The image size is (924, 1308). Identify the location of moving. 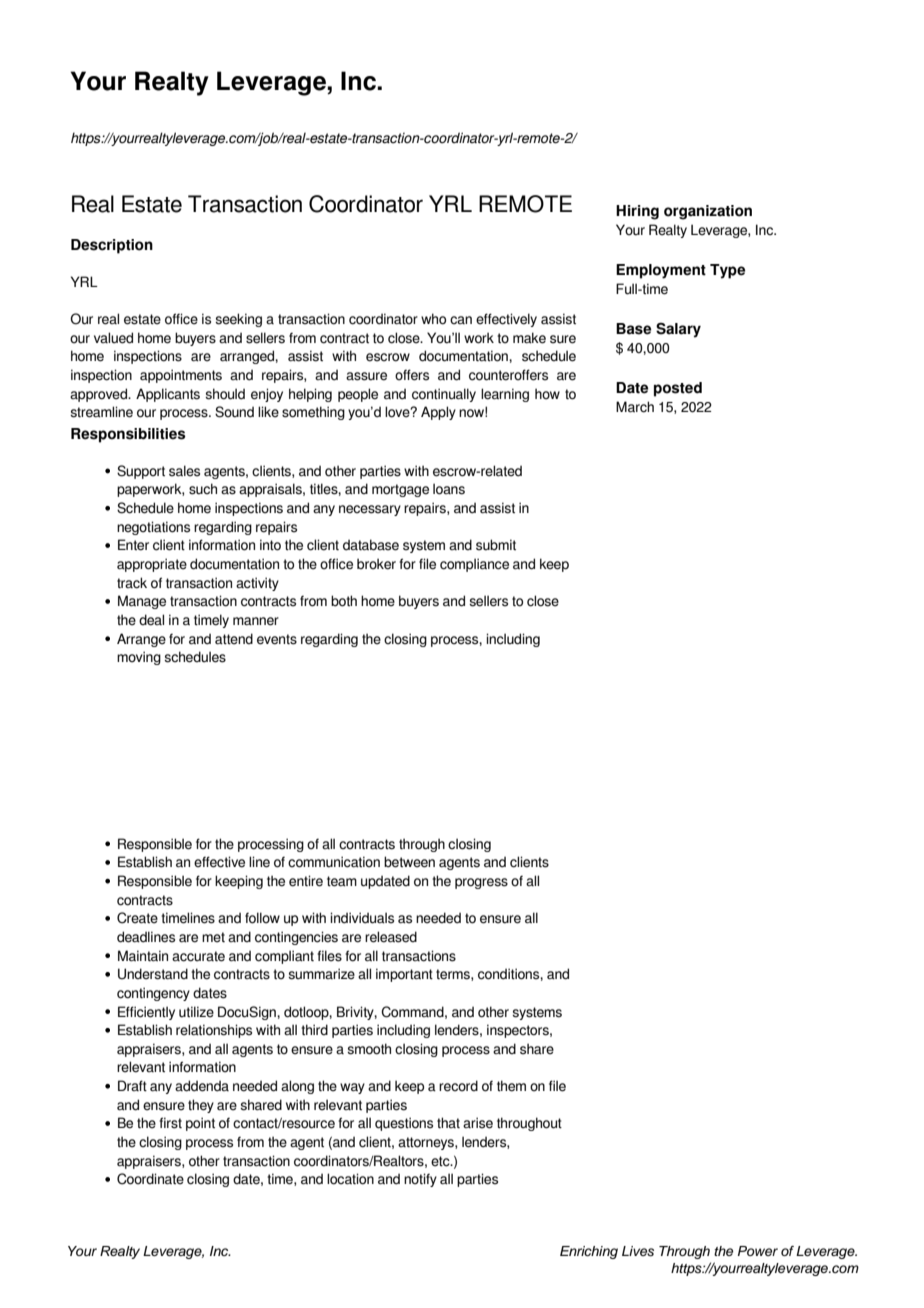
(139, 658).
